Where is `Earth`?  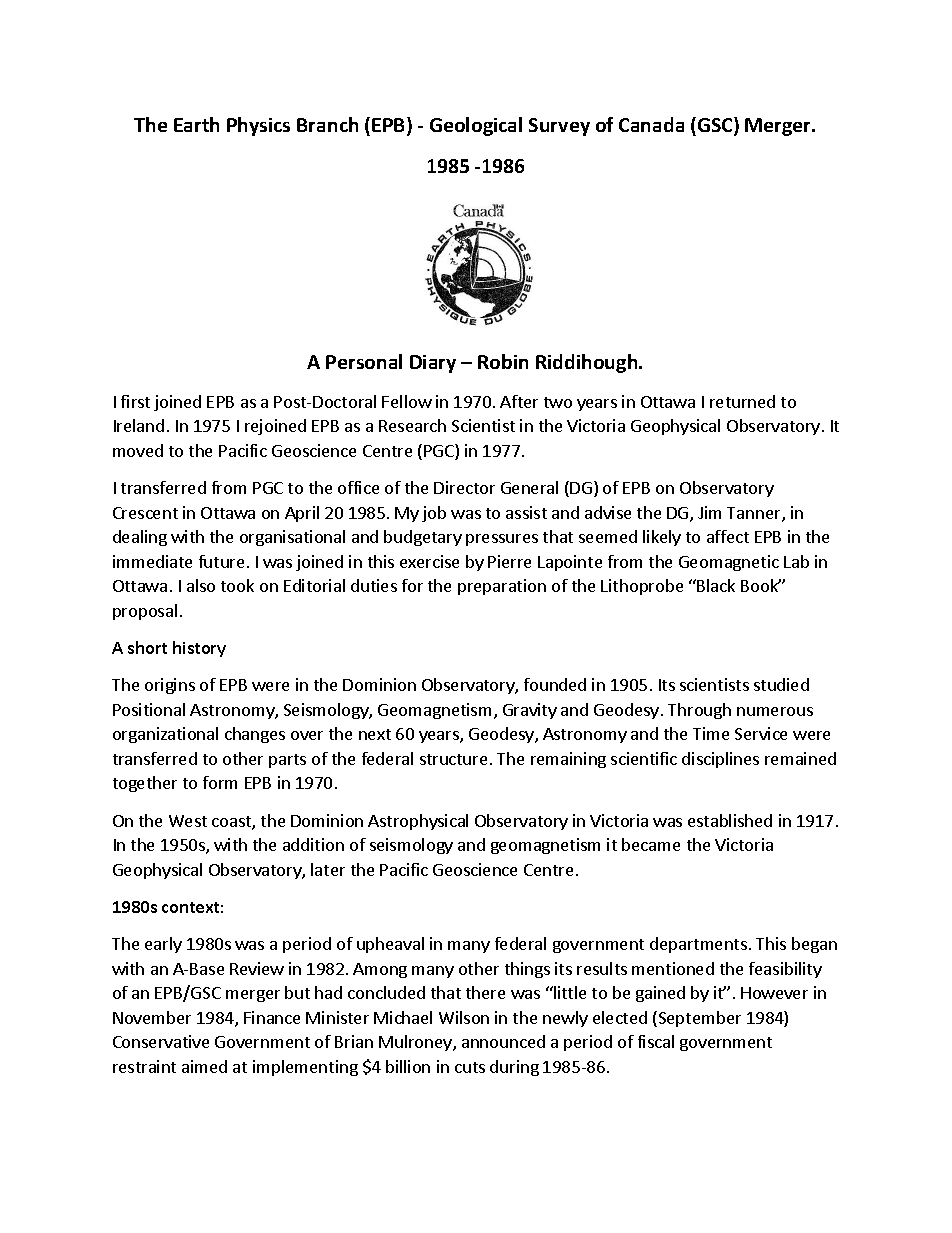 Earth is located at coordinates (196, 124).
